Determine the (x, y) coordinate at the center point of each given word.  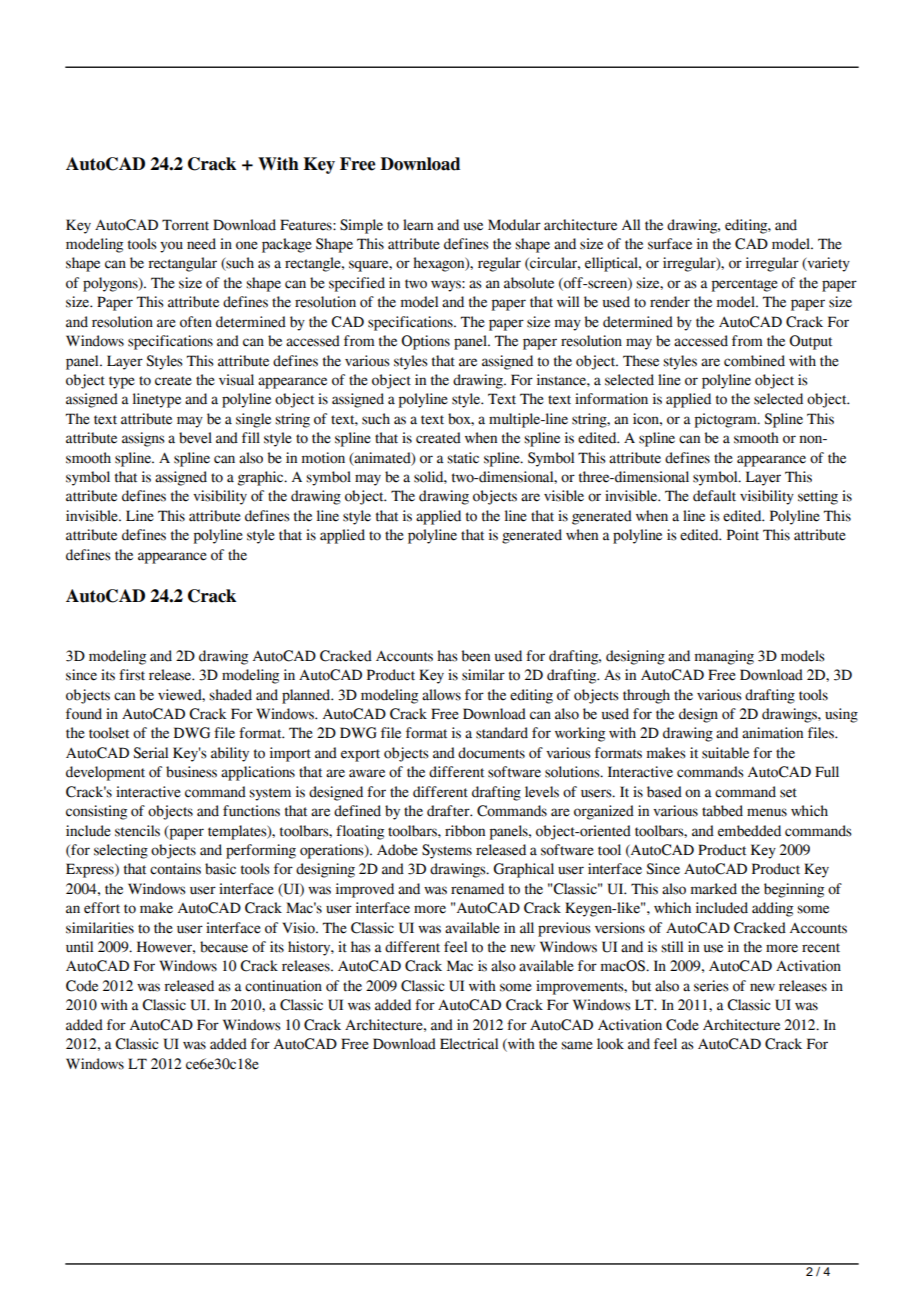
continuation (283, 986)
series (711, 986)
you (171, 247)
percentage (745, 285)
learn (418, 225)
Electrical (469, 1044)
